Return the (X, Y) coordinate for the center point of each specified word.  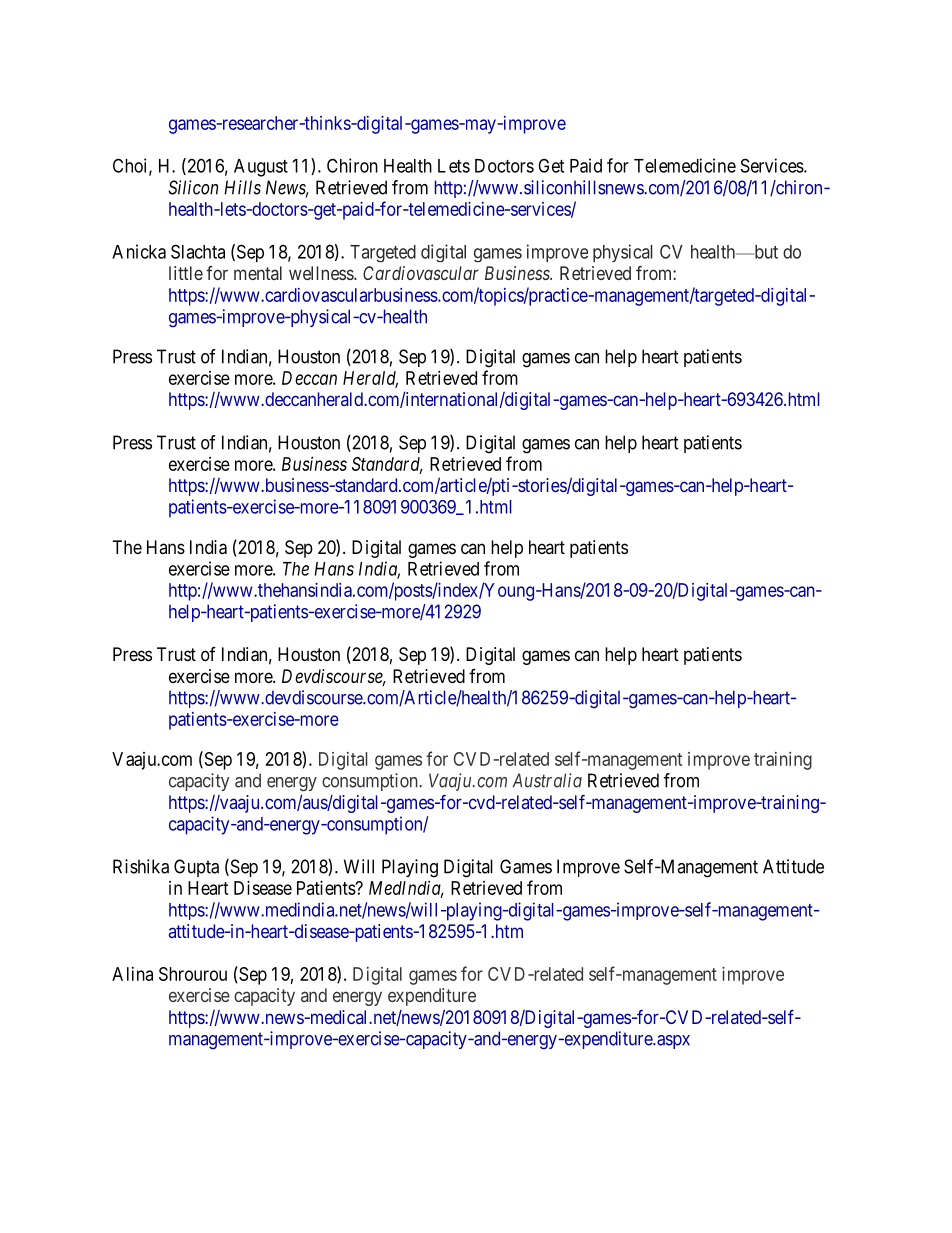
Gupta (196, 868)
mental (258, 273)
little (186, 273)
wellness (322, 273)
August (261, 168)
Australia (547, 780)
